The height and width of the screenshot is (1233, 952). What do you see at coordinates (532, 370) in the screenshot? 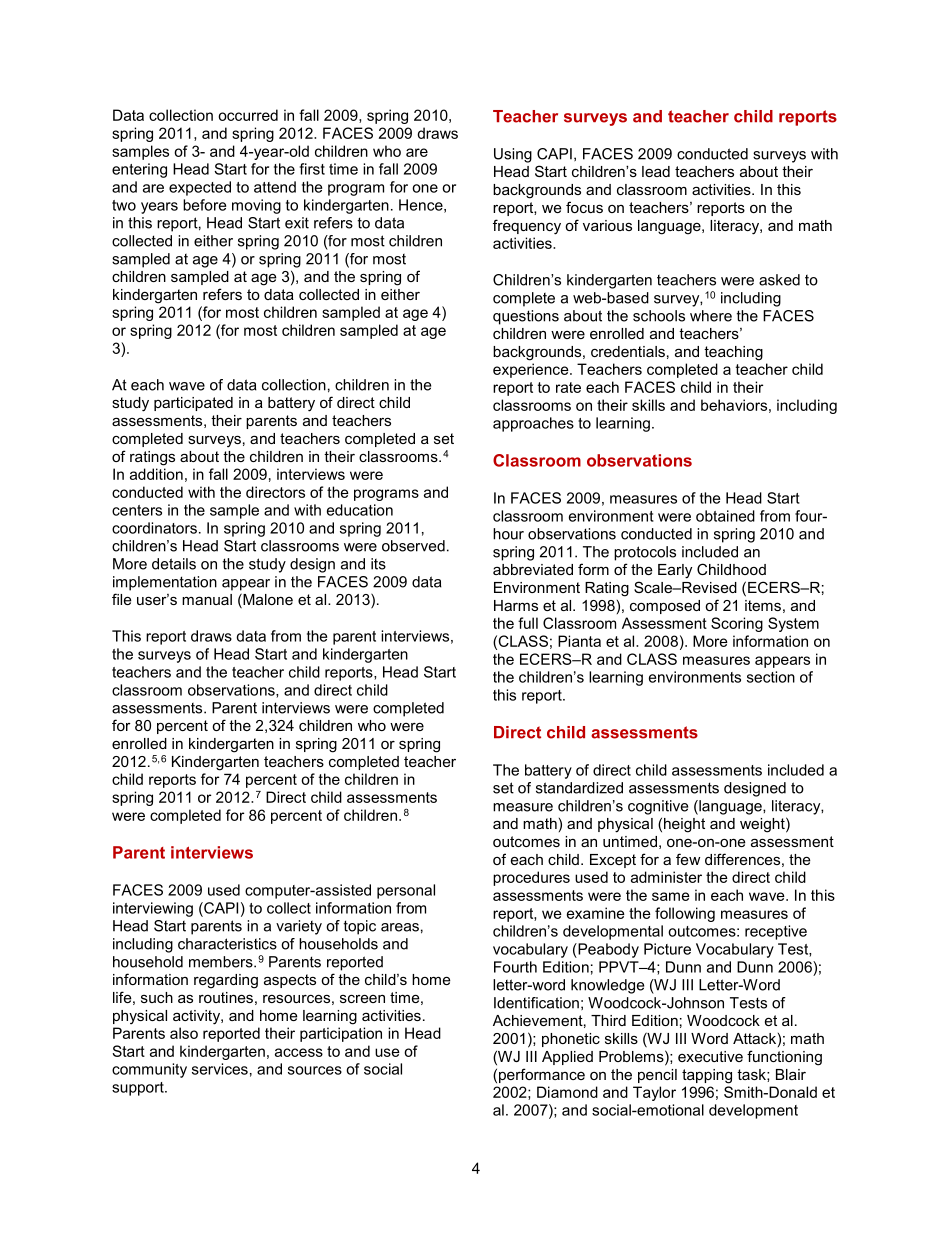
I see `experience` at bounding box center [532, 370].
